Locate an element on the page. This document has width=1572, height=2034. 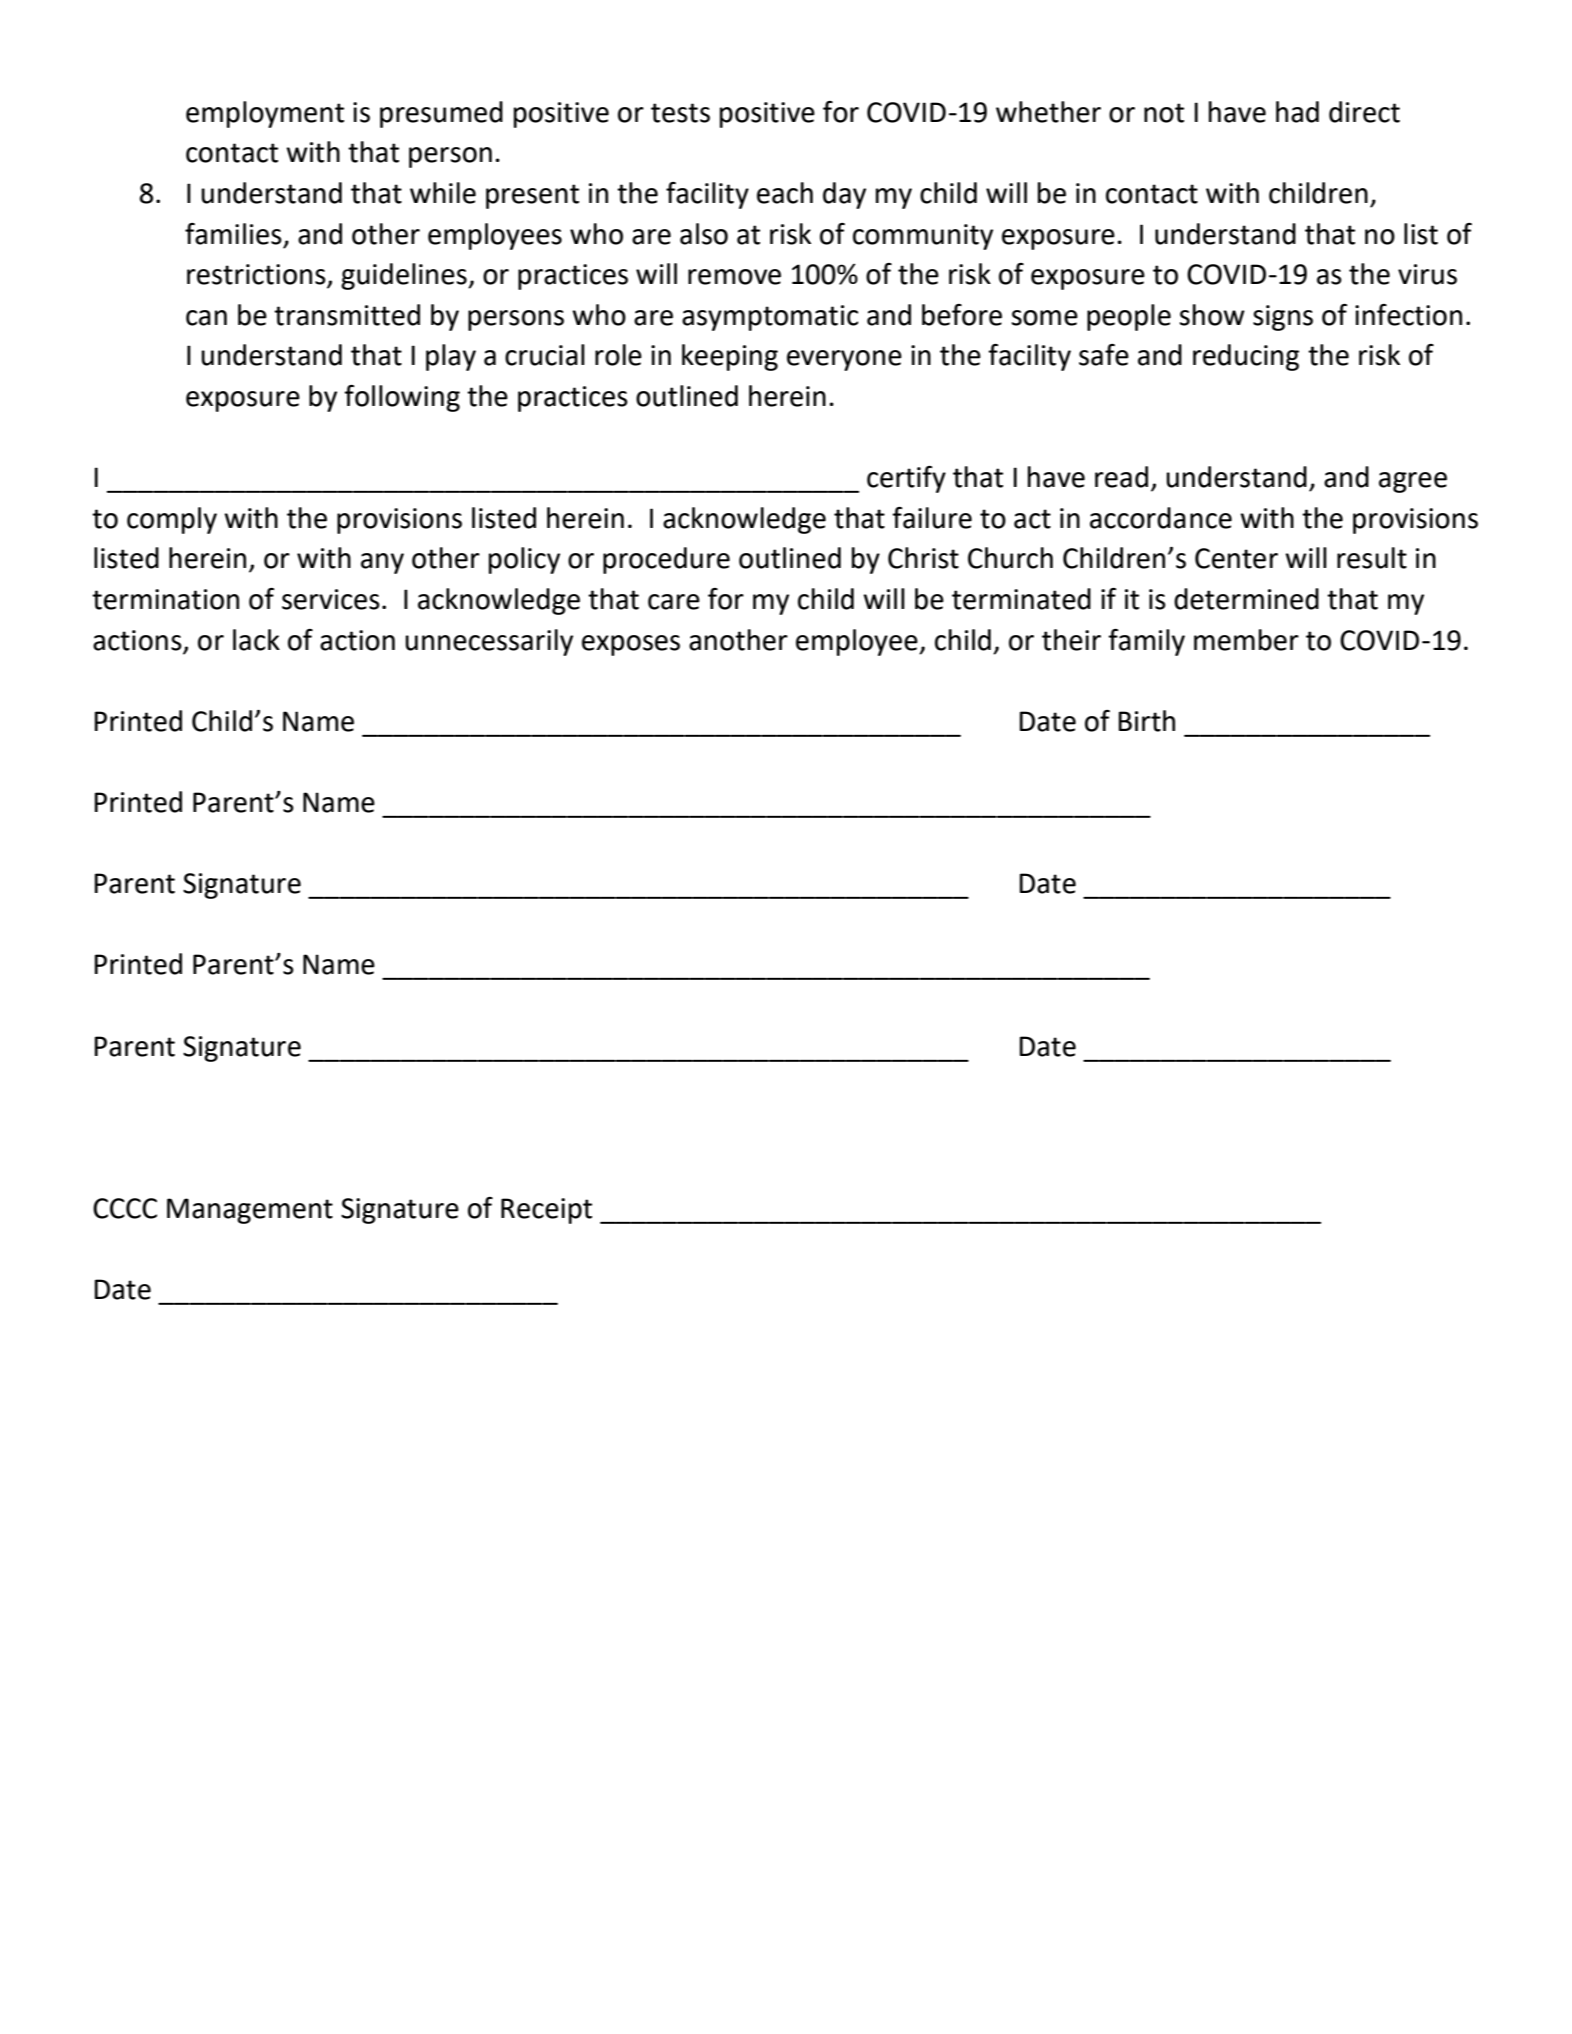
Receipt is located at coordinates (546, 1211).
